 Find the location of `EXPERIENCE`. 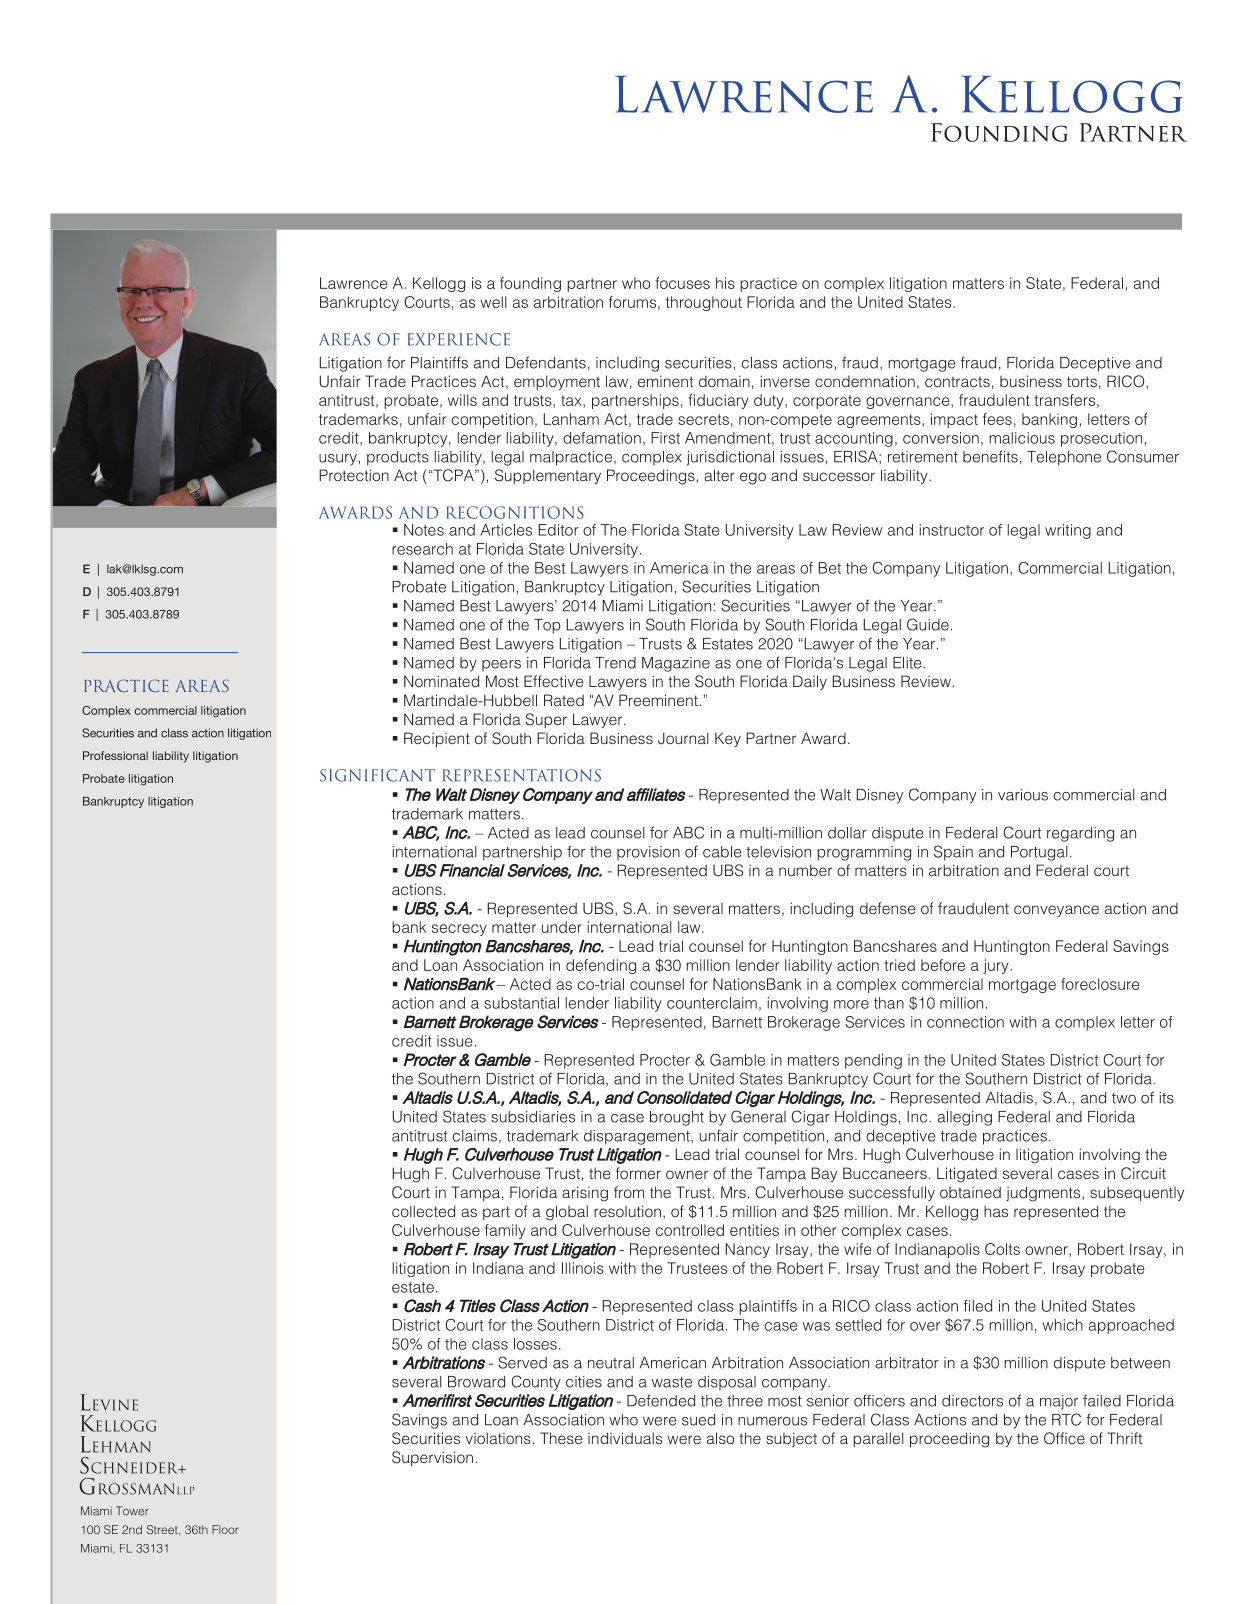

EXPERIENCE is located at coordinates (459, 339).
